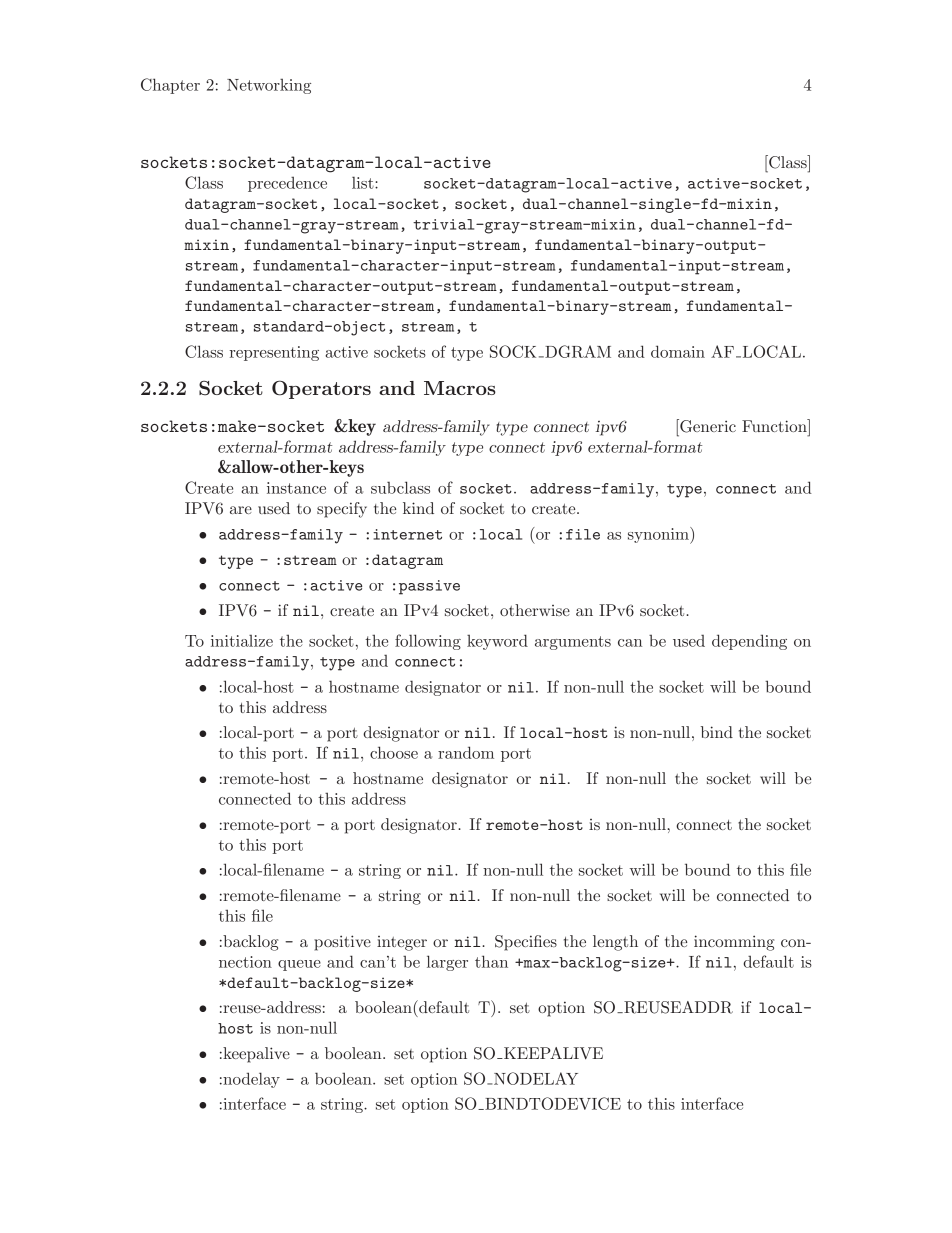 Image resolution: width=952 pixels, height=1233 pixels. I want to click on domain, so click(678, 351).
